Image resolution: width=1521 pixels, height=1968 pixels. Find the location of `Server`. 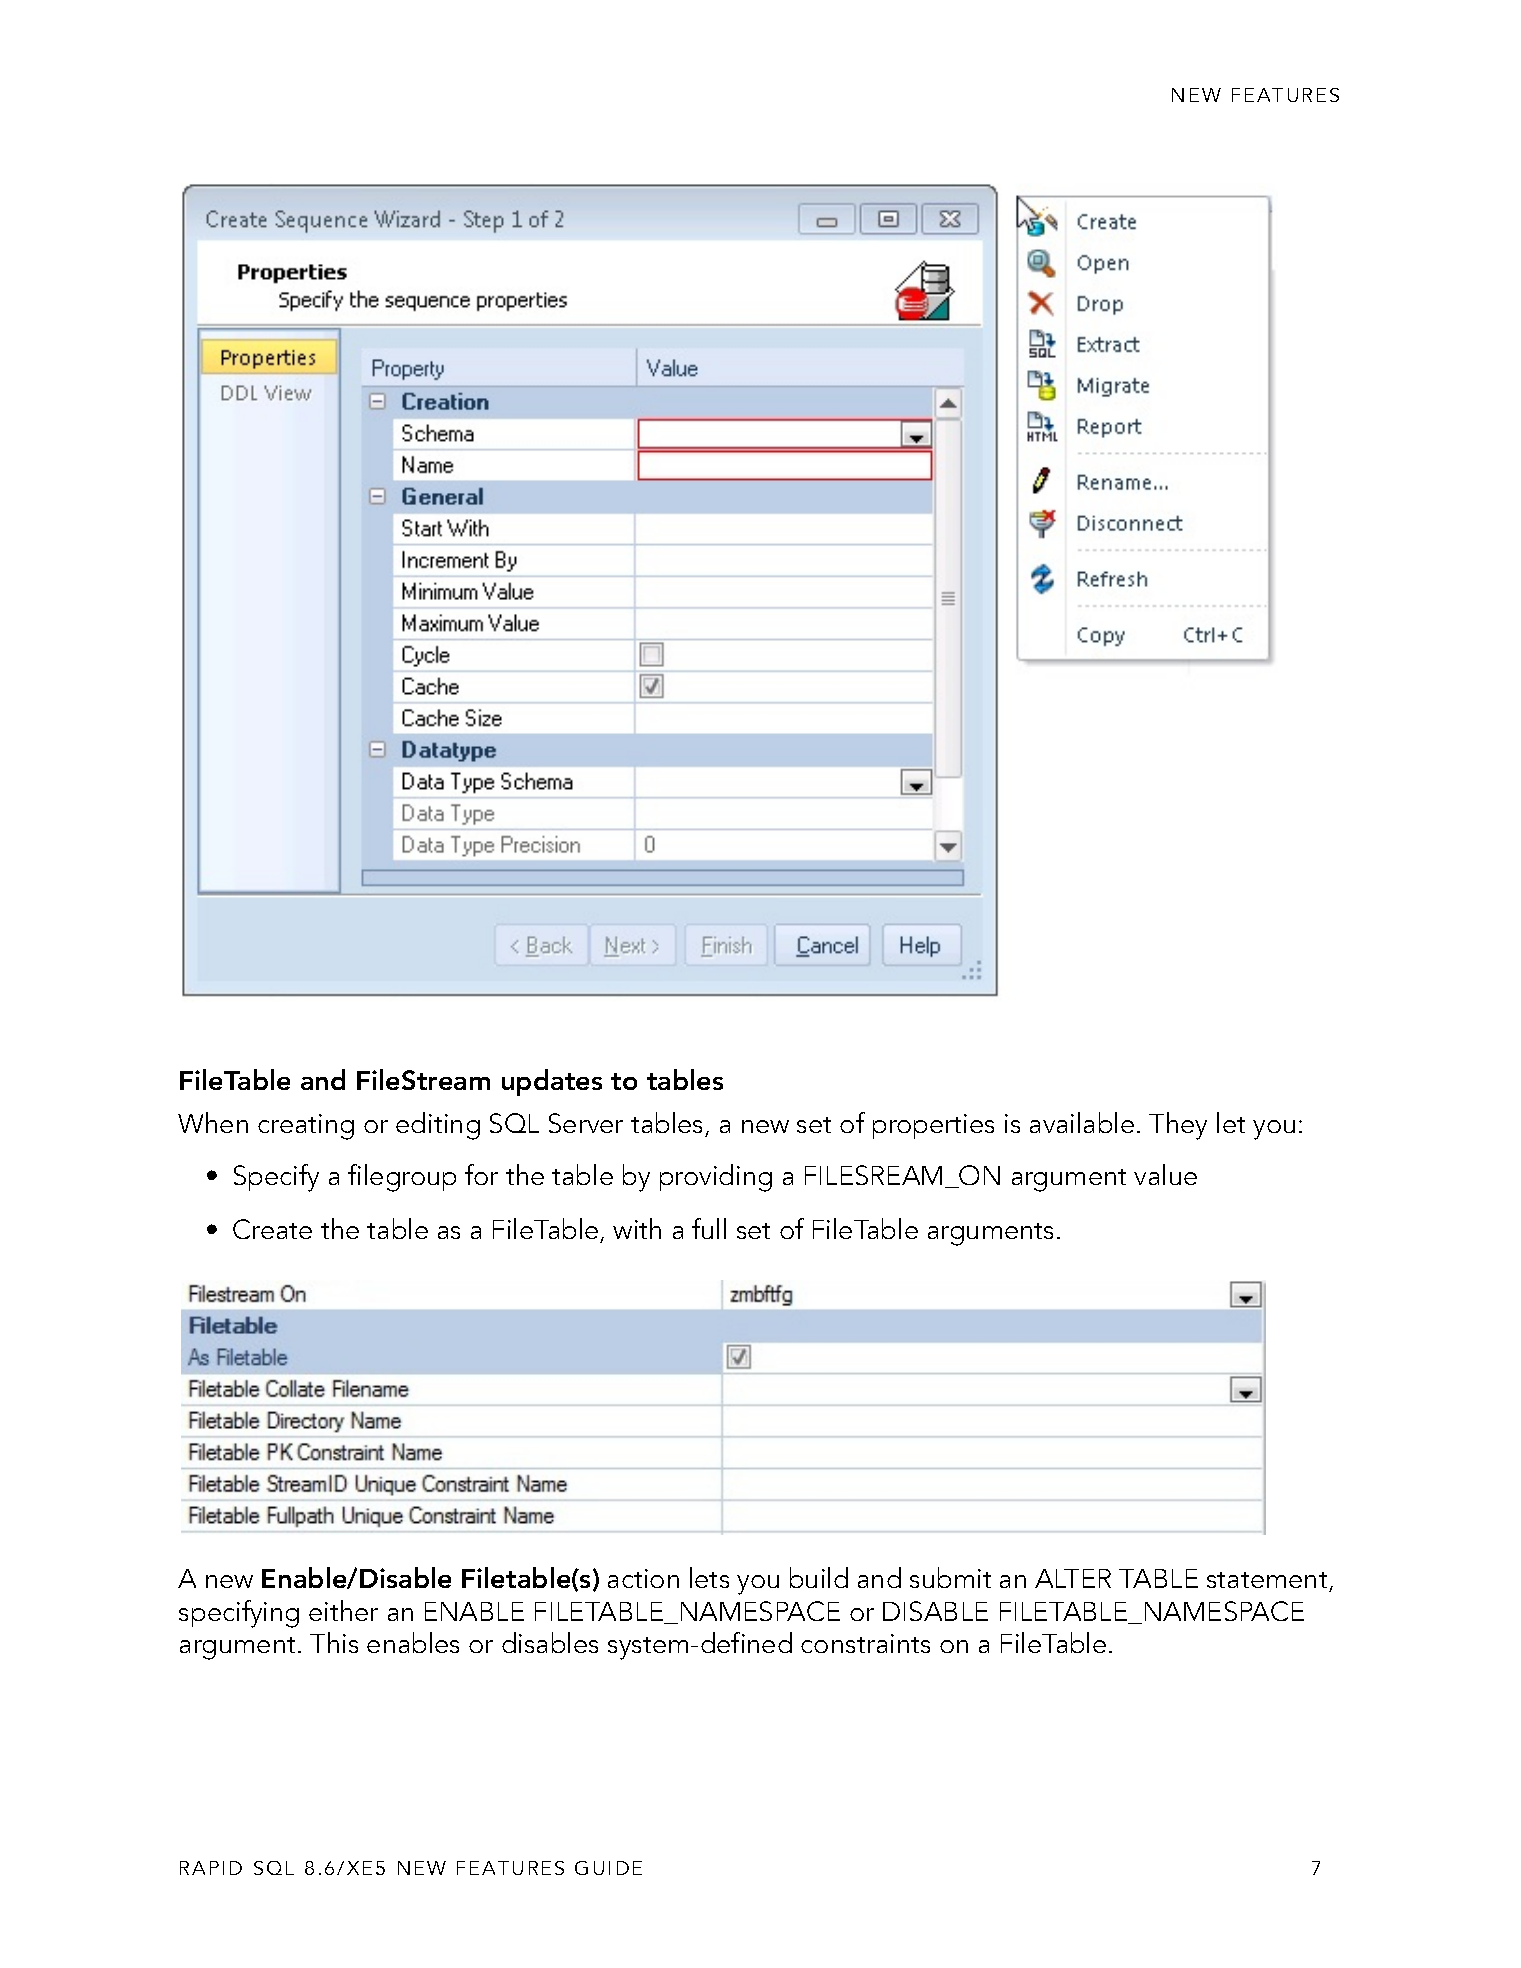

Server is located at coordinates (586, 1123).
